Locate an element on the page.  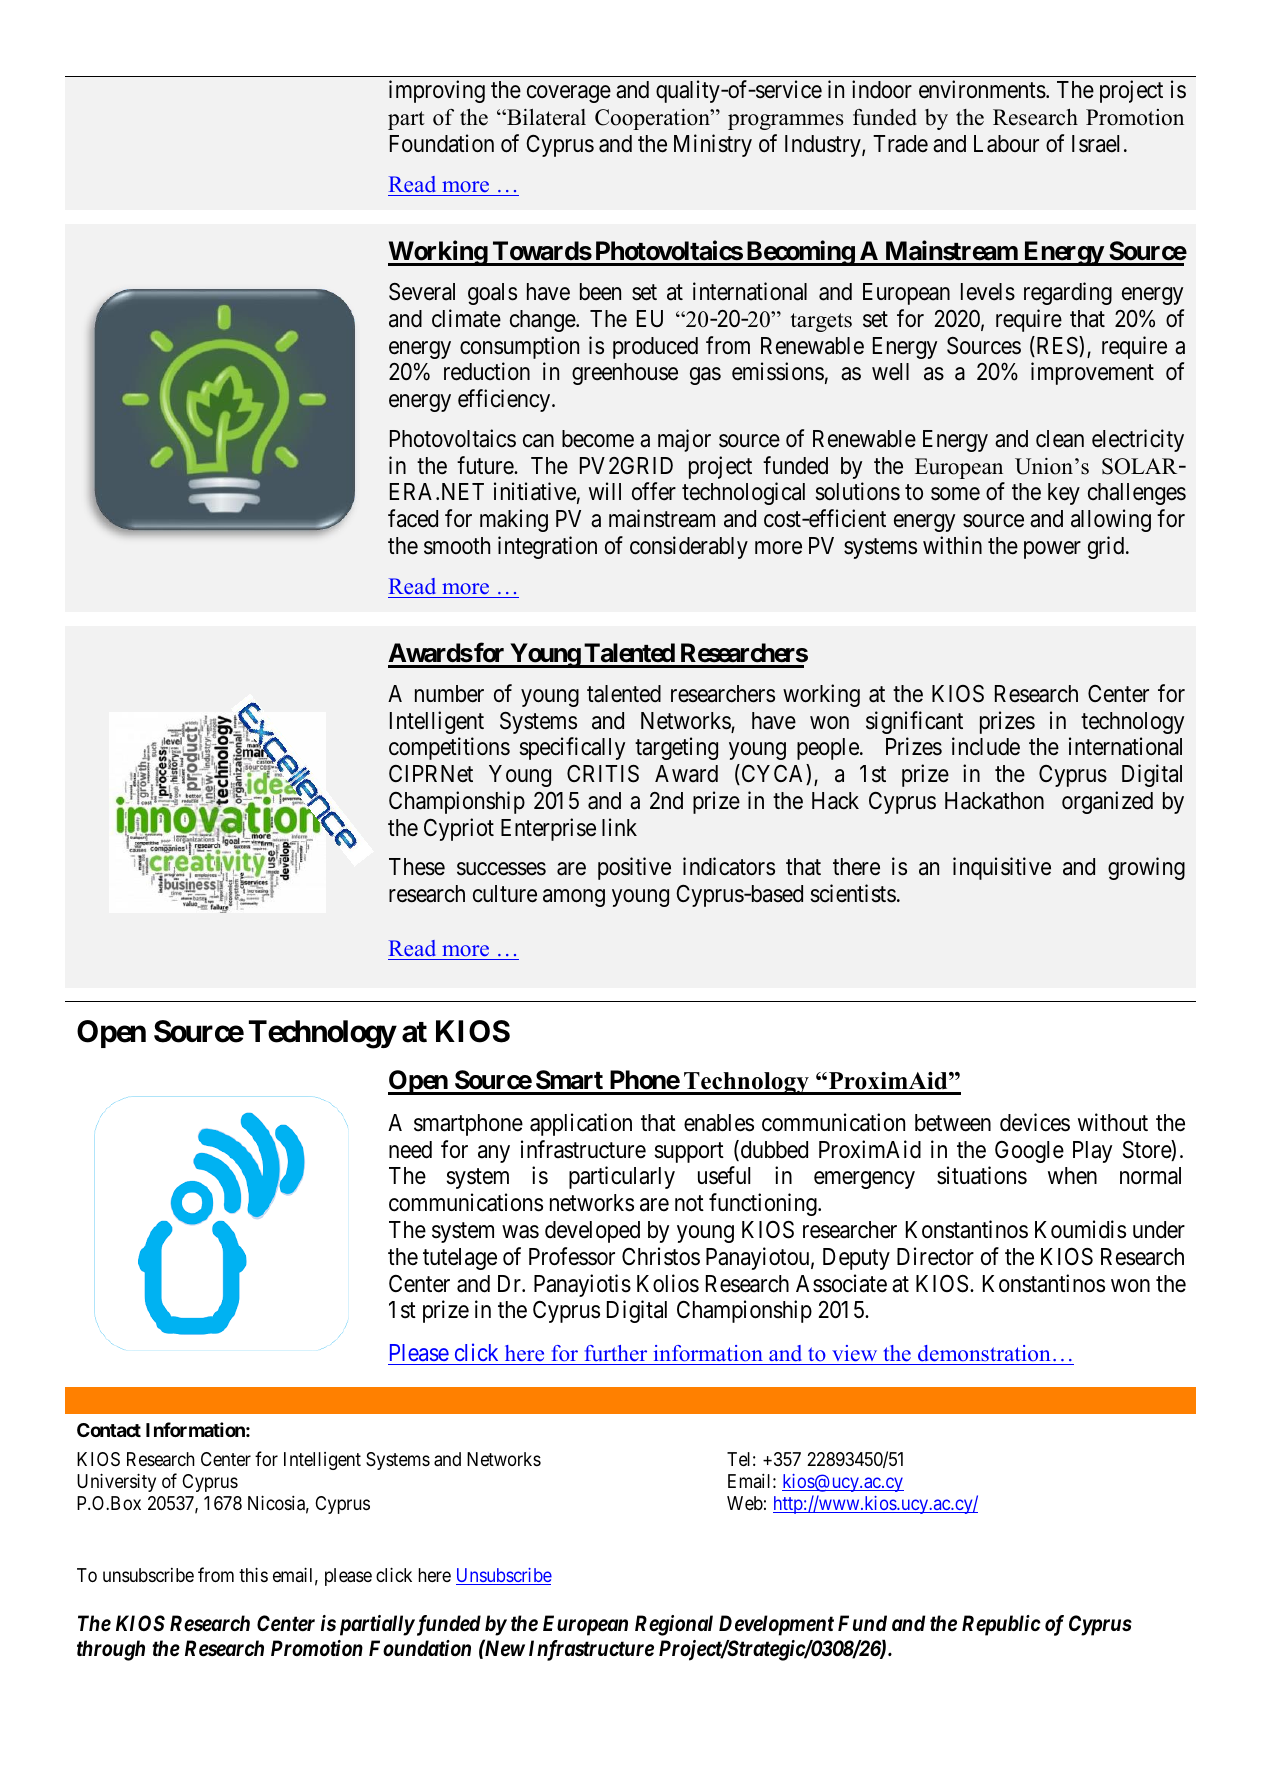
Regional is located at coordinates (674, 1625).
